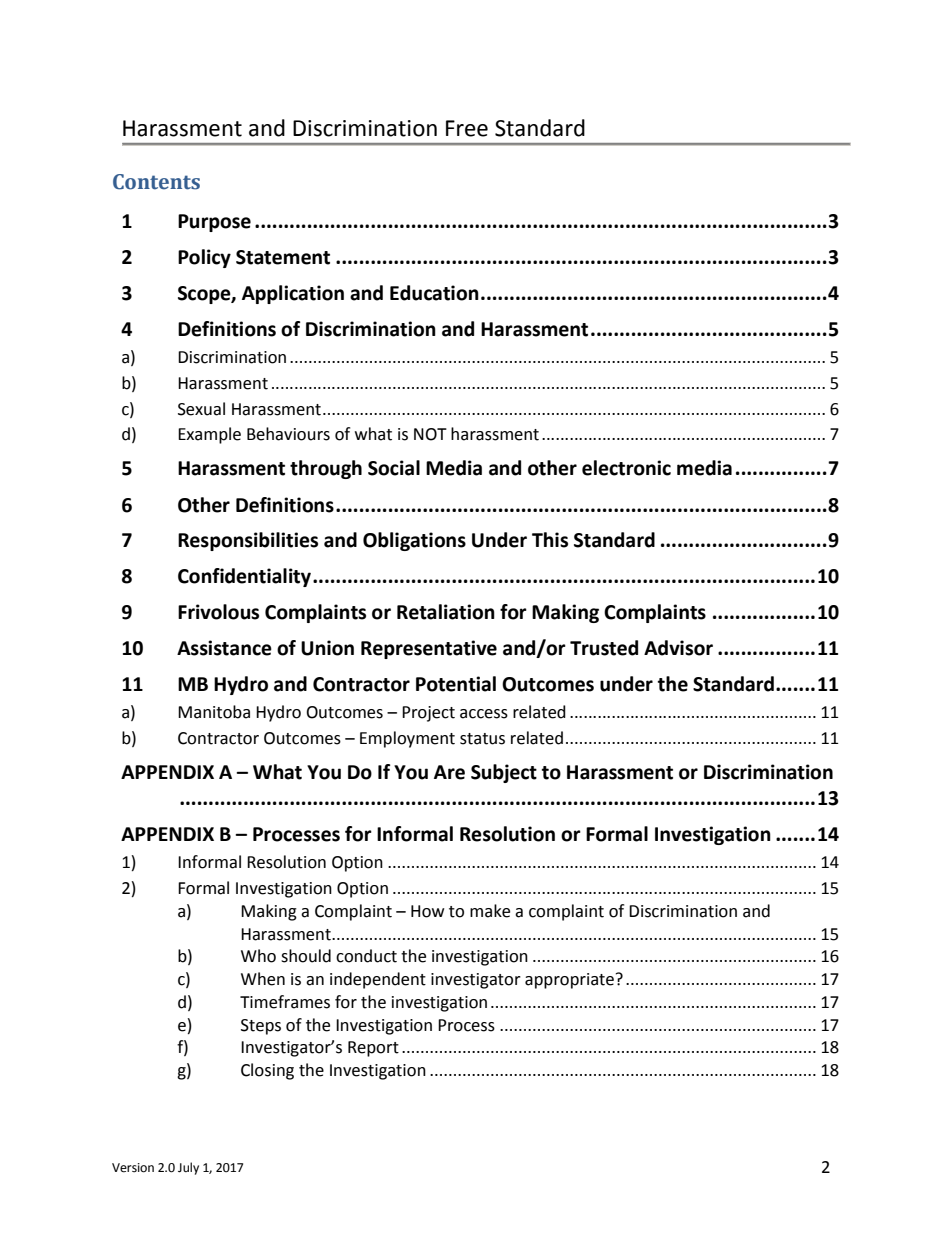 The width and height of the screenshot is (952, 1233). Describe the element at coordinates (429, 649) in the screenshot. I see `Representative` at that location.
